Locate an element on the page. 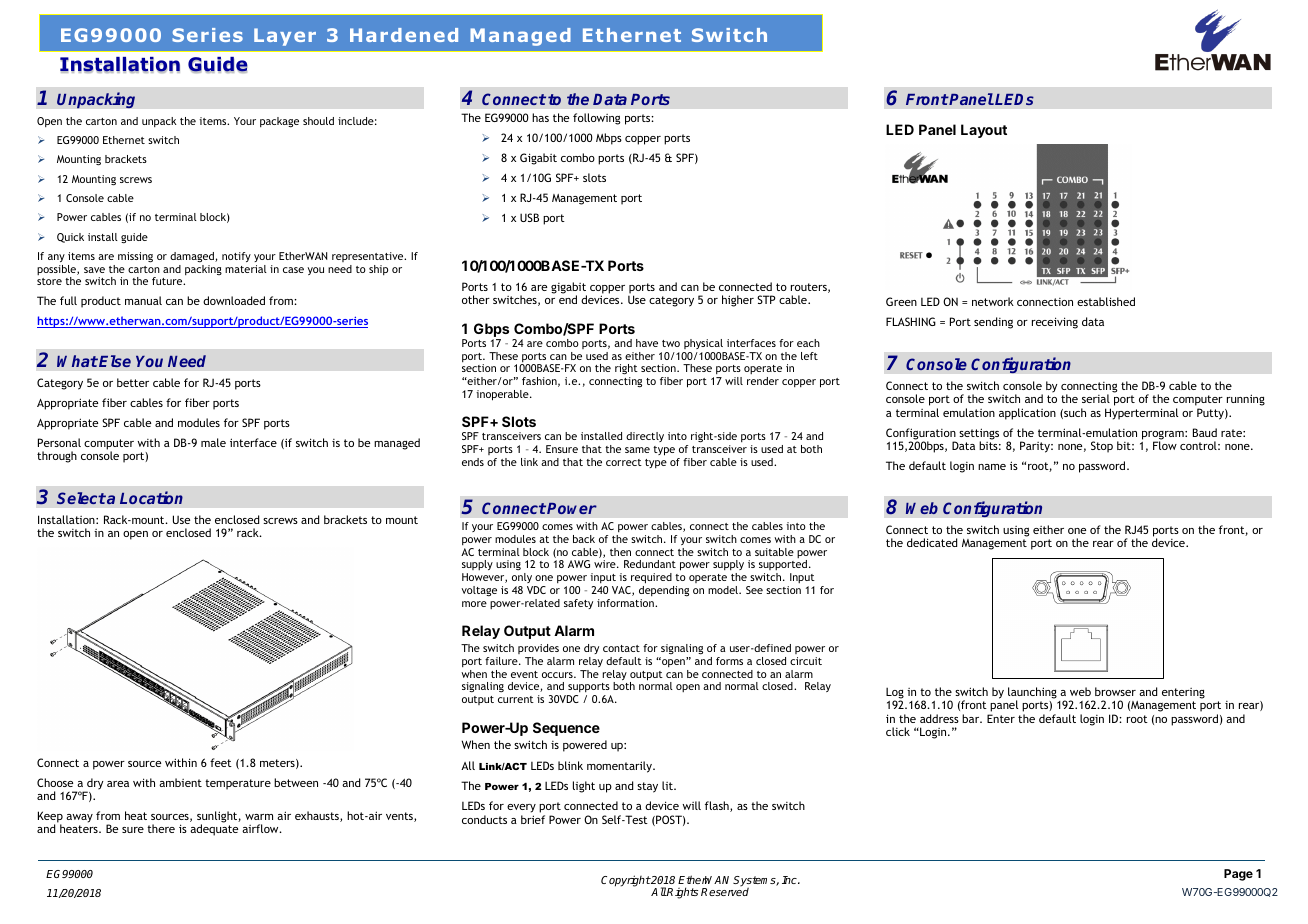 The width and height of the page is (1308, 924). damaged is located at coordinates (193, 257).
